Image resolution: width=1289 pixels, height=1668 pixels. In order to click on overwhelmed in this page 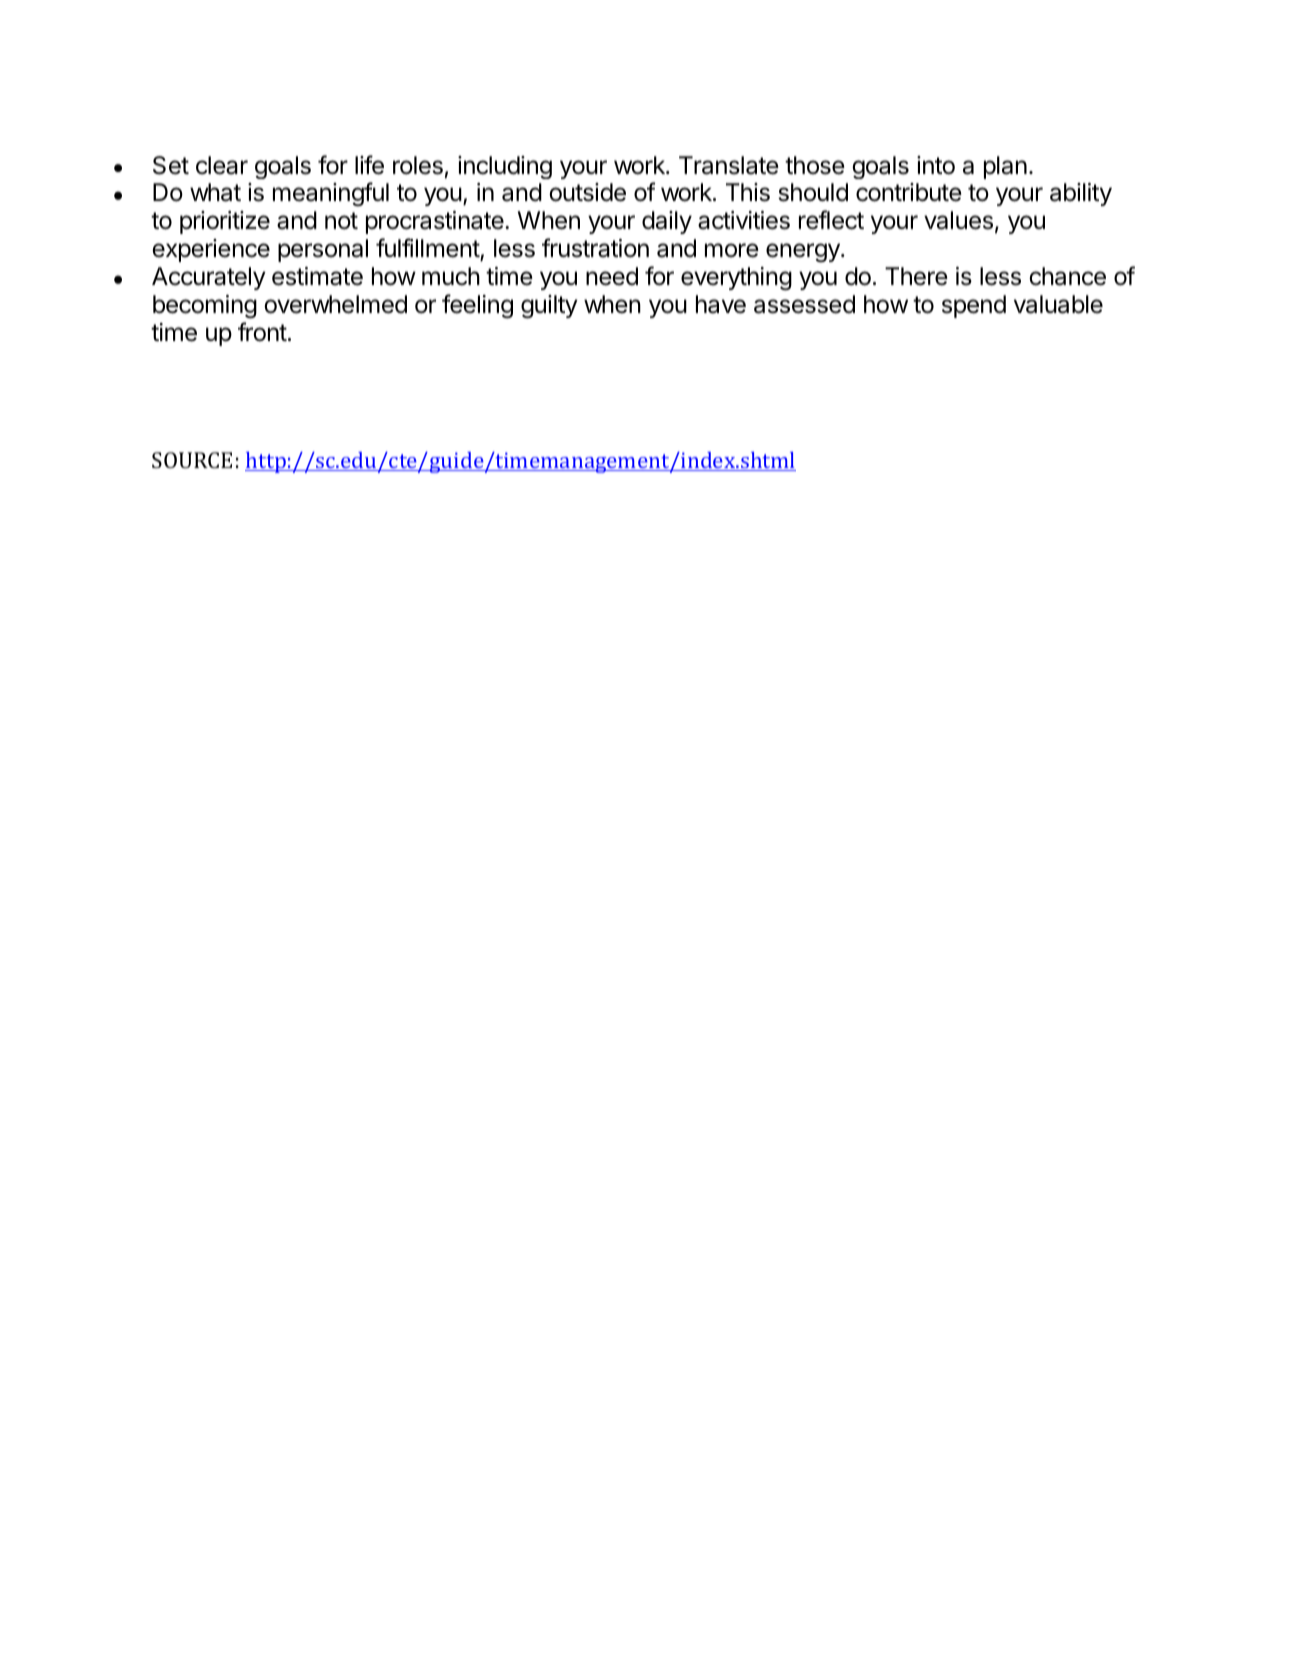, I will do `click(335, 304)`.
